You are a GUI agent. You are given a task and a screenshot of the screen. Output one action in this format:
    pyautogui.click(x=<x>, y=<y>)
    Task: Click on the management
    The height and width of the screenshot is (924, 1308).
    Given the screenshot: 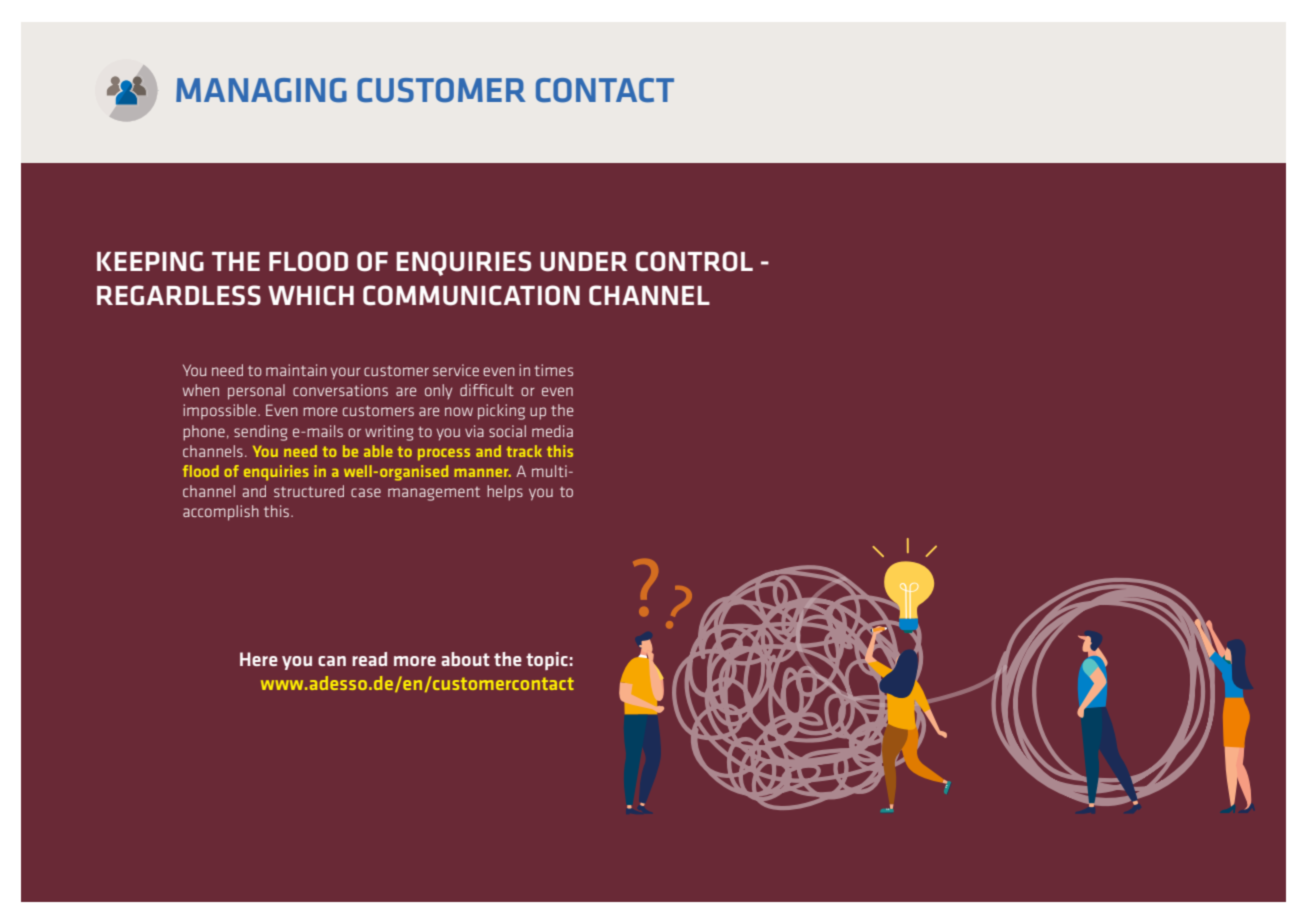 What is the action you would take?
    pyautogui.click(x=434, y=494)
